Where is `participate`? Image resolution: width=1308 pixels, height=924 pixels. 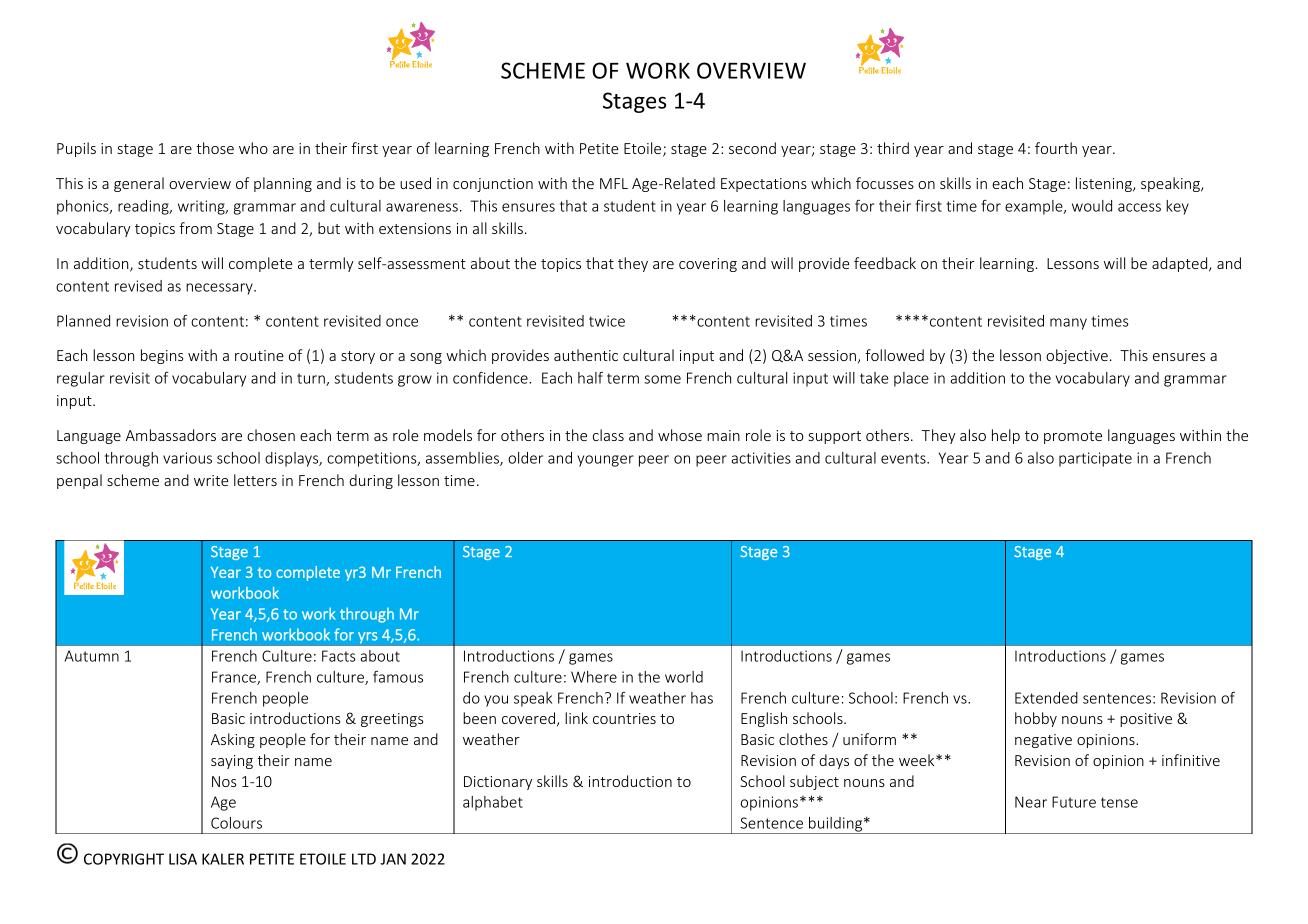 participate is located at coordinates (1095, 459).
